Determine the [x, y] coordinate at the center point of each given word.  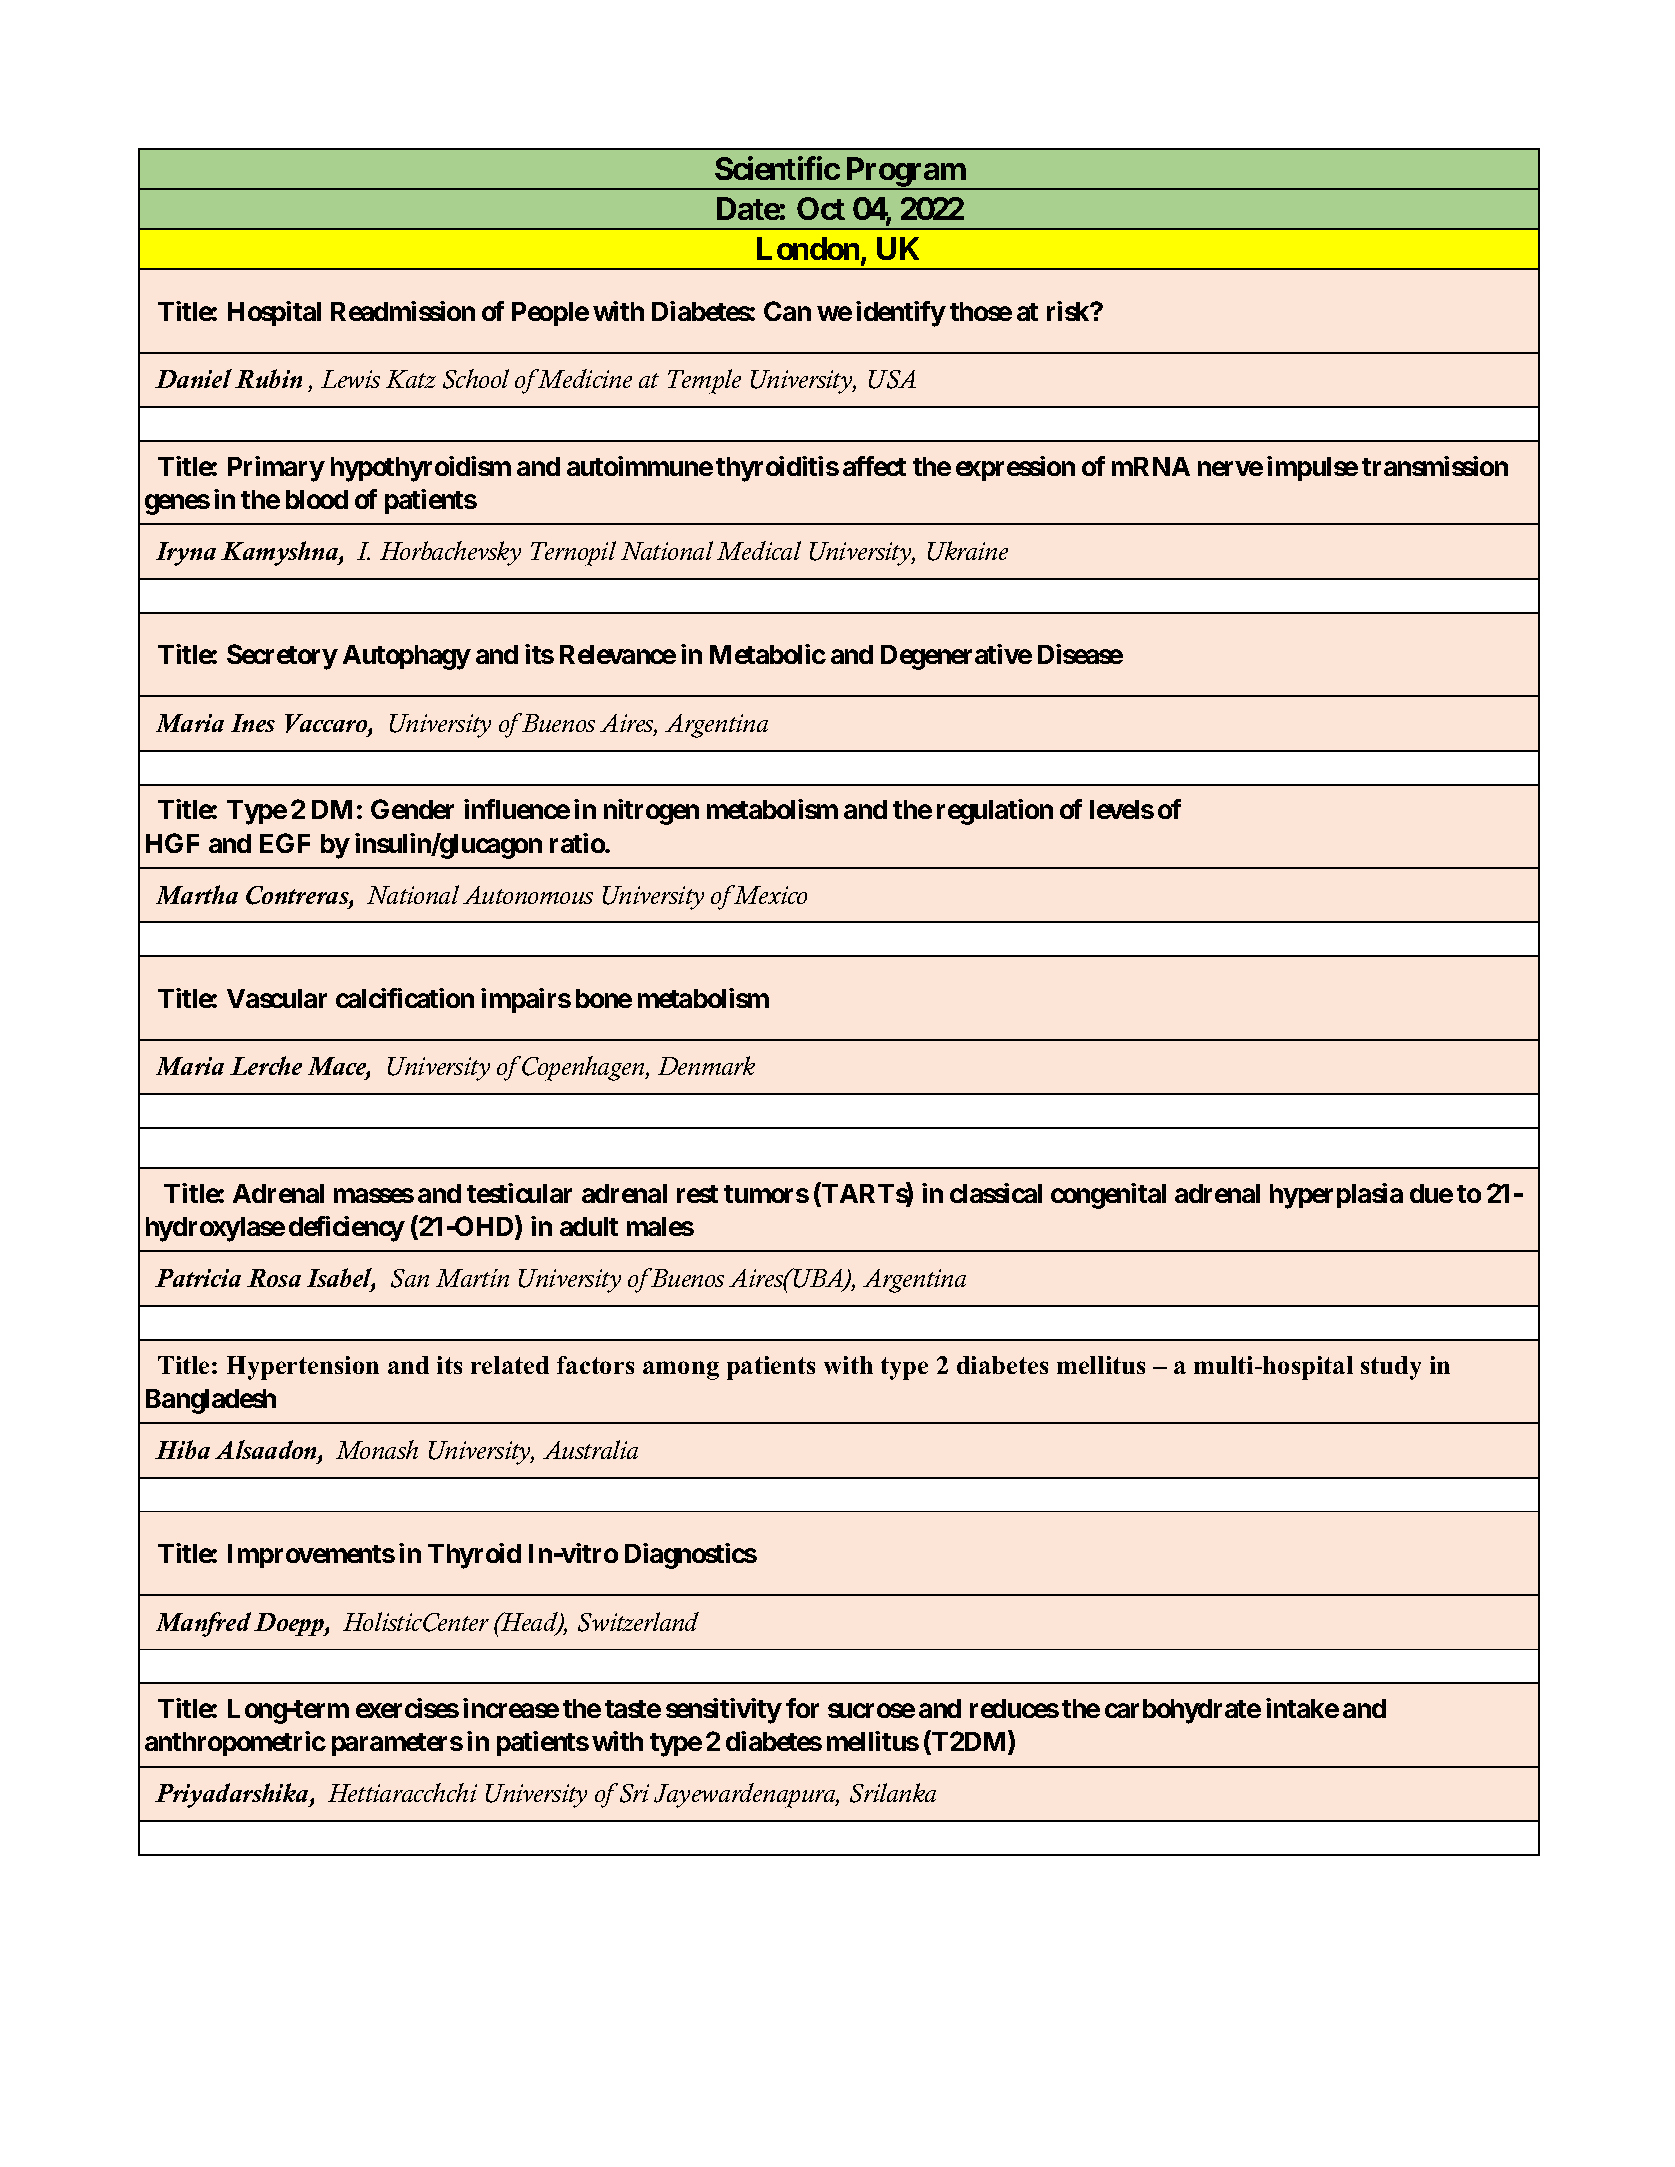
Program [905, 173]
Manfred [203, 1624]
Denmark [706, 1065]
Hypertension [303, 1368]
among [681, 1370]
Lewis [350, 379]
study [1391, 1368]
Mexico [769, 894]
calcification [405, 998]
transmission [1435, 466]
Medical [759, 550]
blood [317, 499]
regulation [995, 812]
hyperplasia [1336, 1196]
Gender [412, 809]
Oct [821, 208]
